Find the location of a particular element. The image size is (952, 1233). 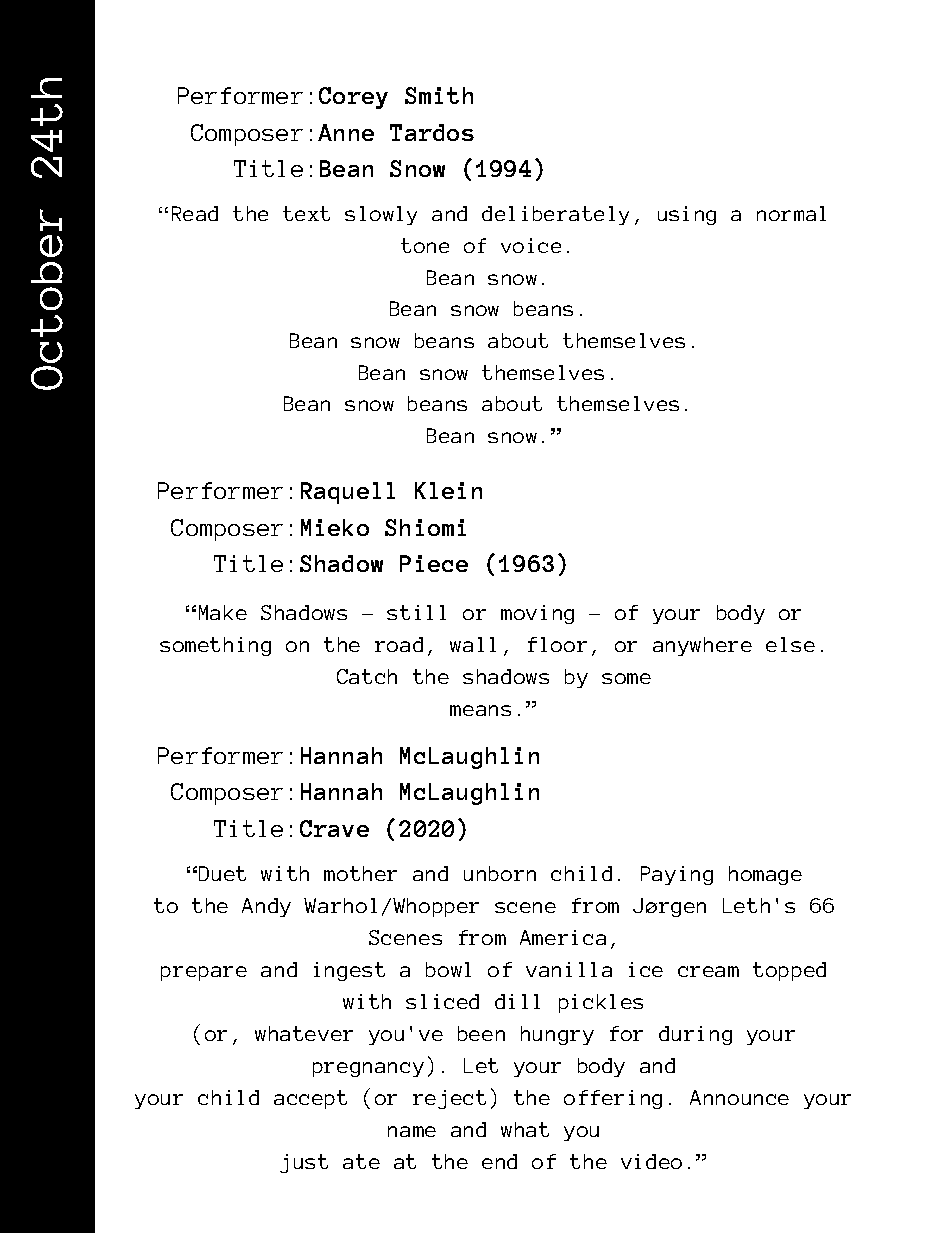

just is located at coordinates (304, 1163).
